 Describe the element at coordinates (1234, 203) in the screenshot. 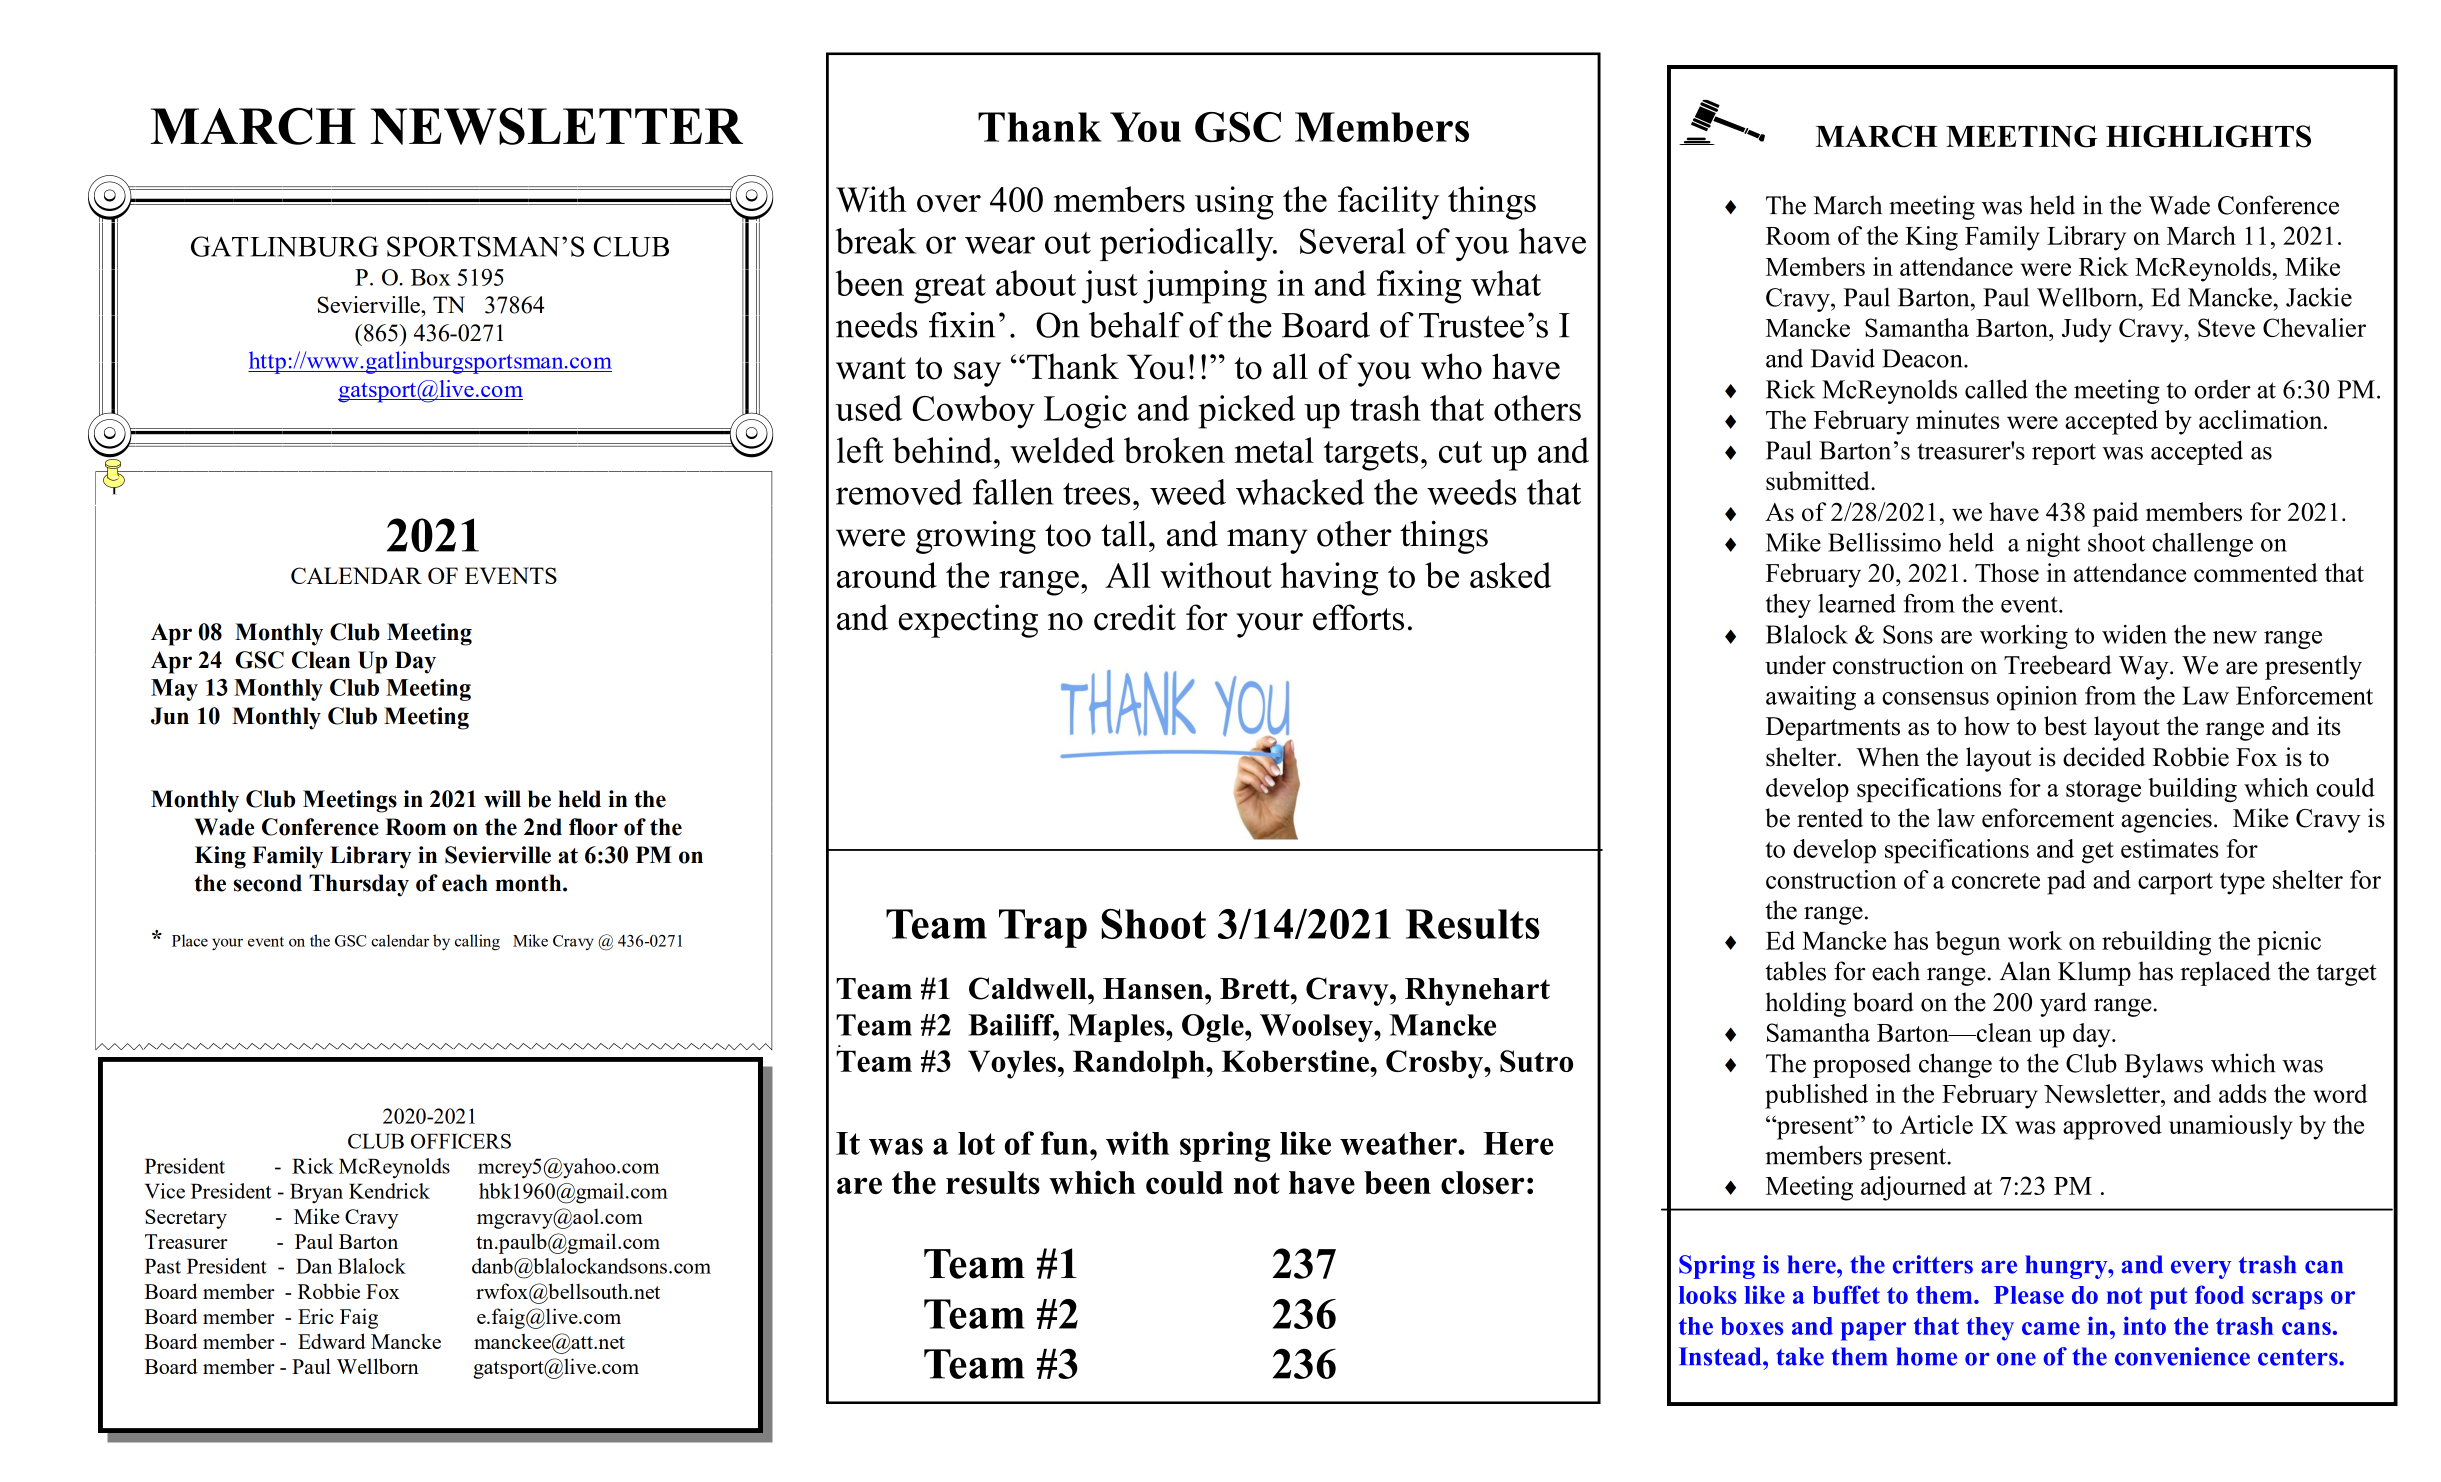

I see `using` at that location.
